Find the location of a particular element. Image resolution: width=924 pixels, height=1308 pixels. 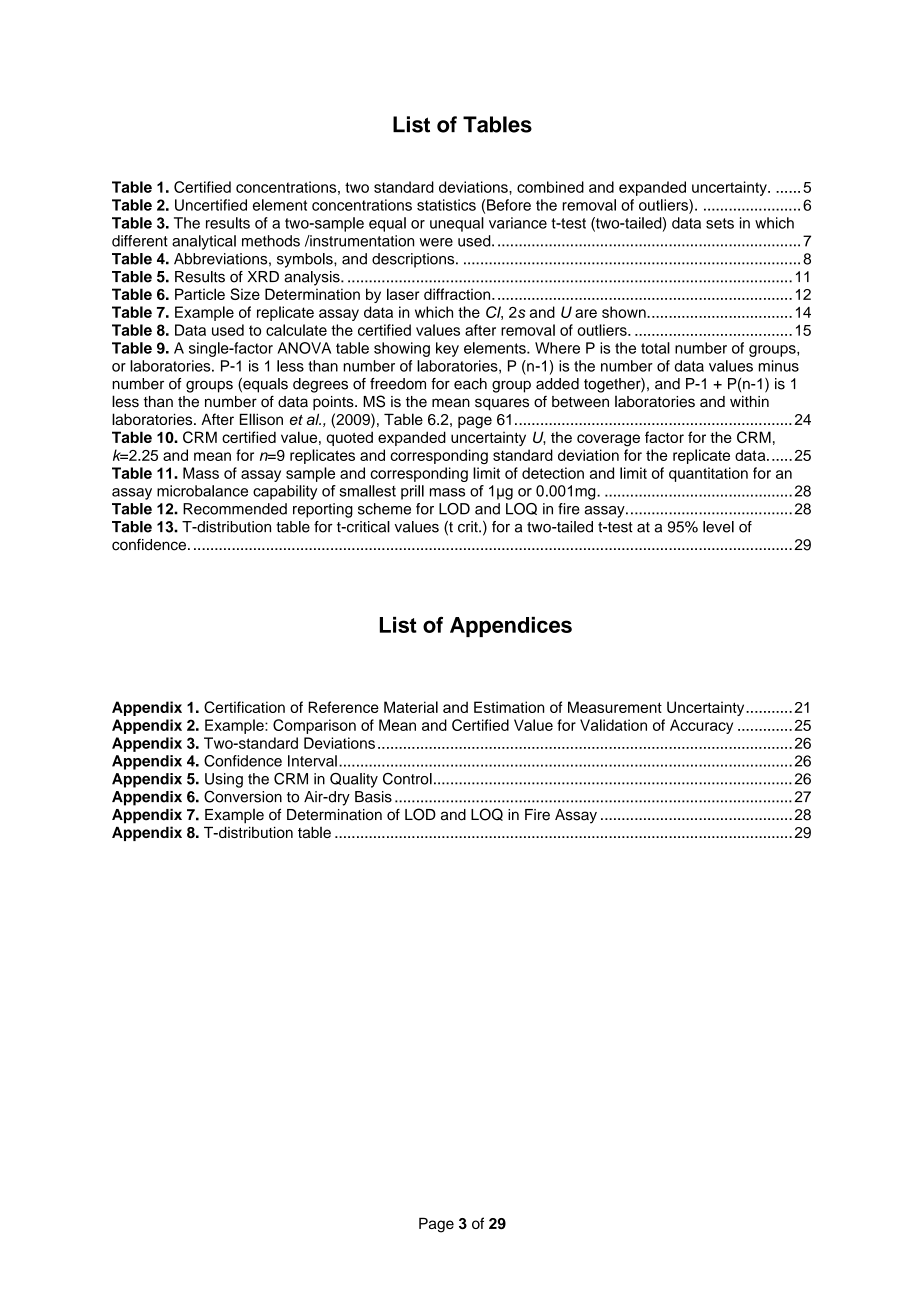

Using is located at coordinates (224, 780).
